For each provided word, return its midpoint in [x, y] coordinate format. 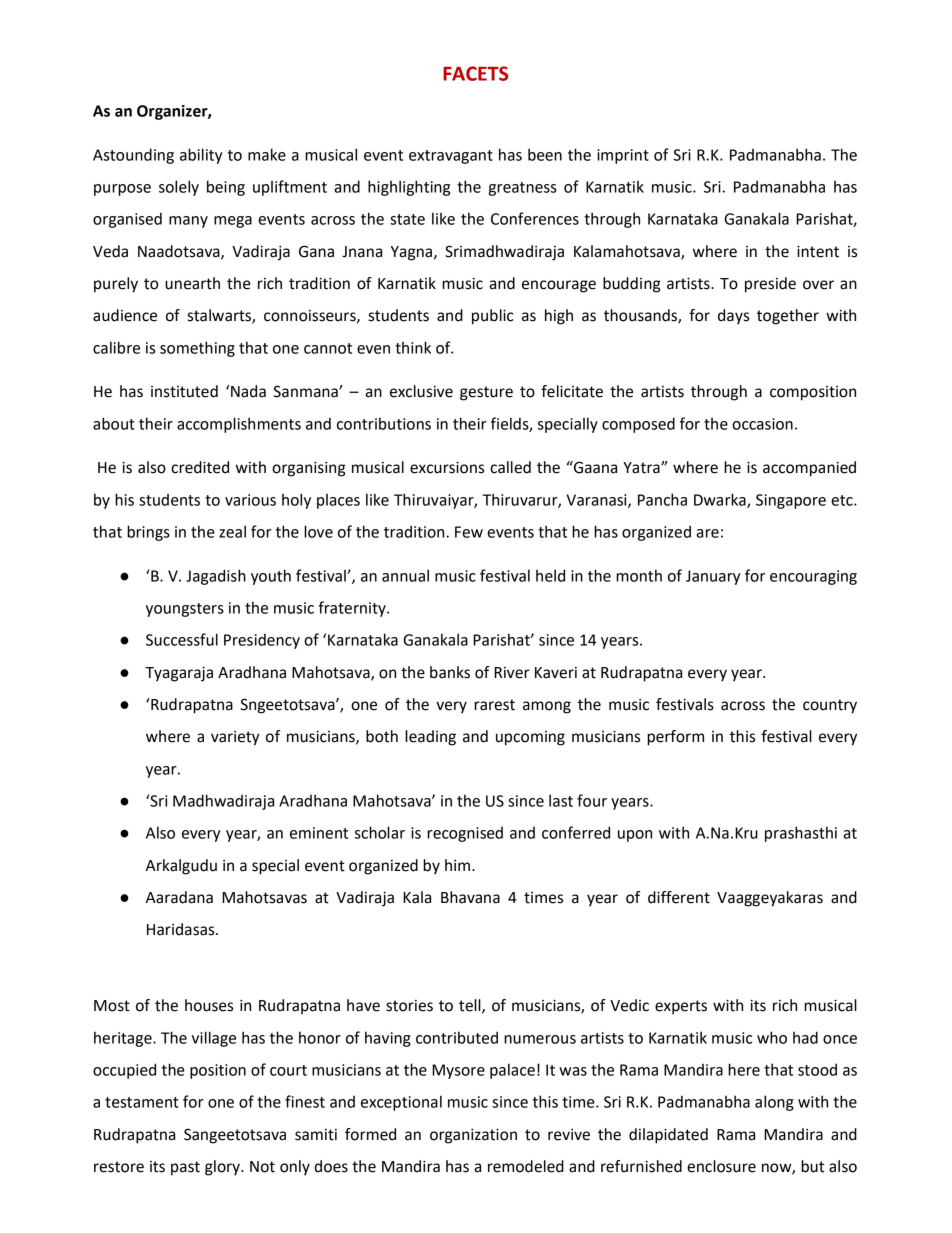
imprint [623, 156]
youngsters [185, 610]
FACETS [475, 73]
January [713, 577]
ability [201, 156]
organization [473, 1136]
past [185, 1168]
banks [450, 672]
